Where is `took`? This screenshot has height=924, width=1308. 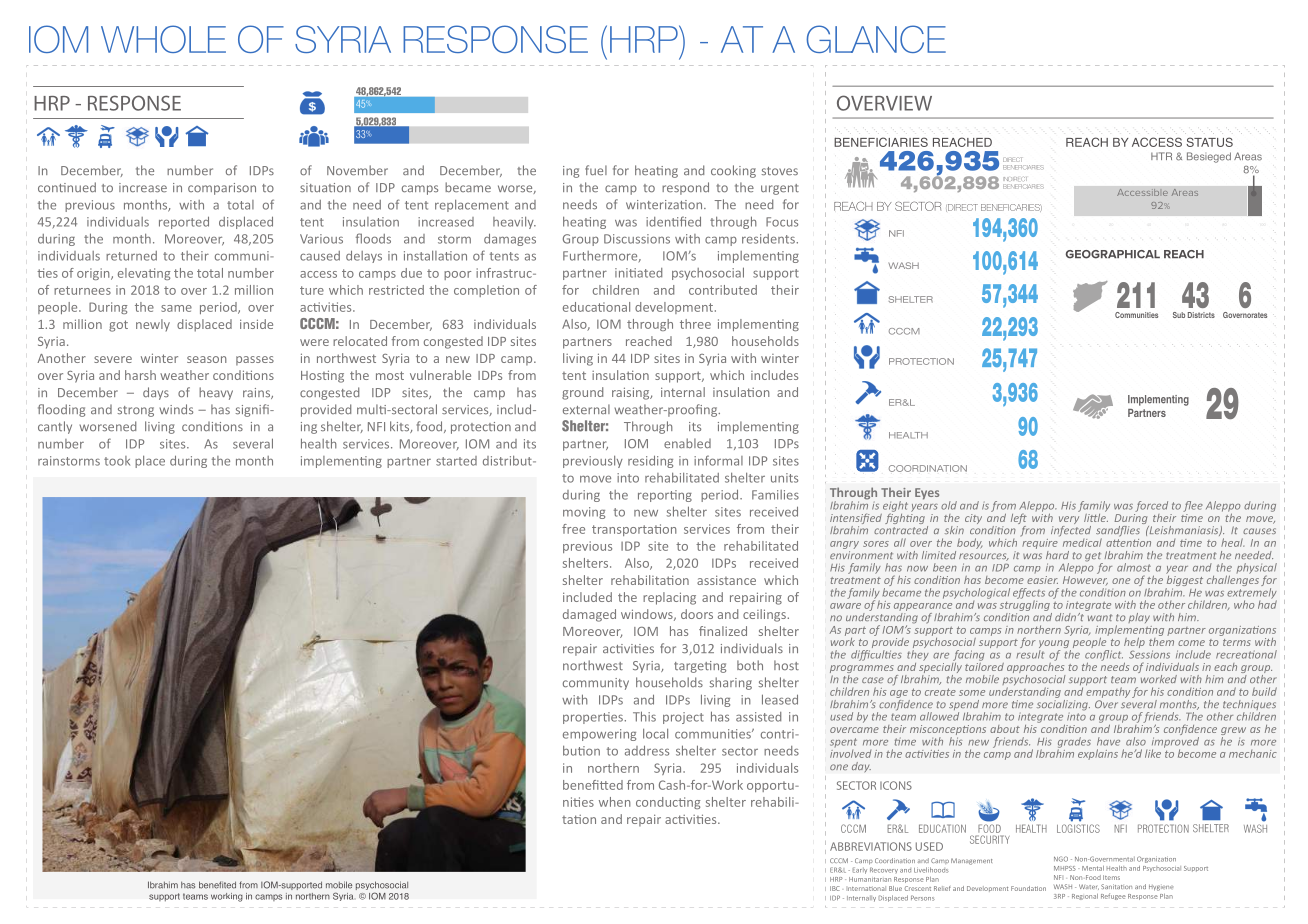 took is located at coordinates (117, 461).
